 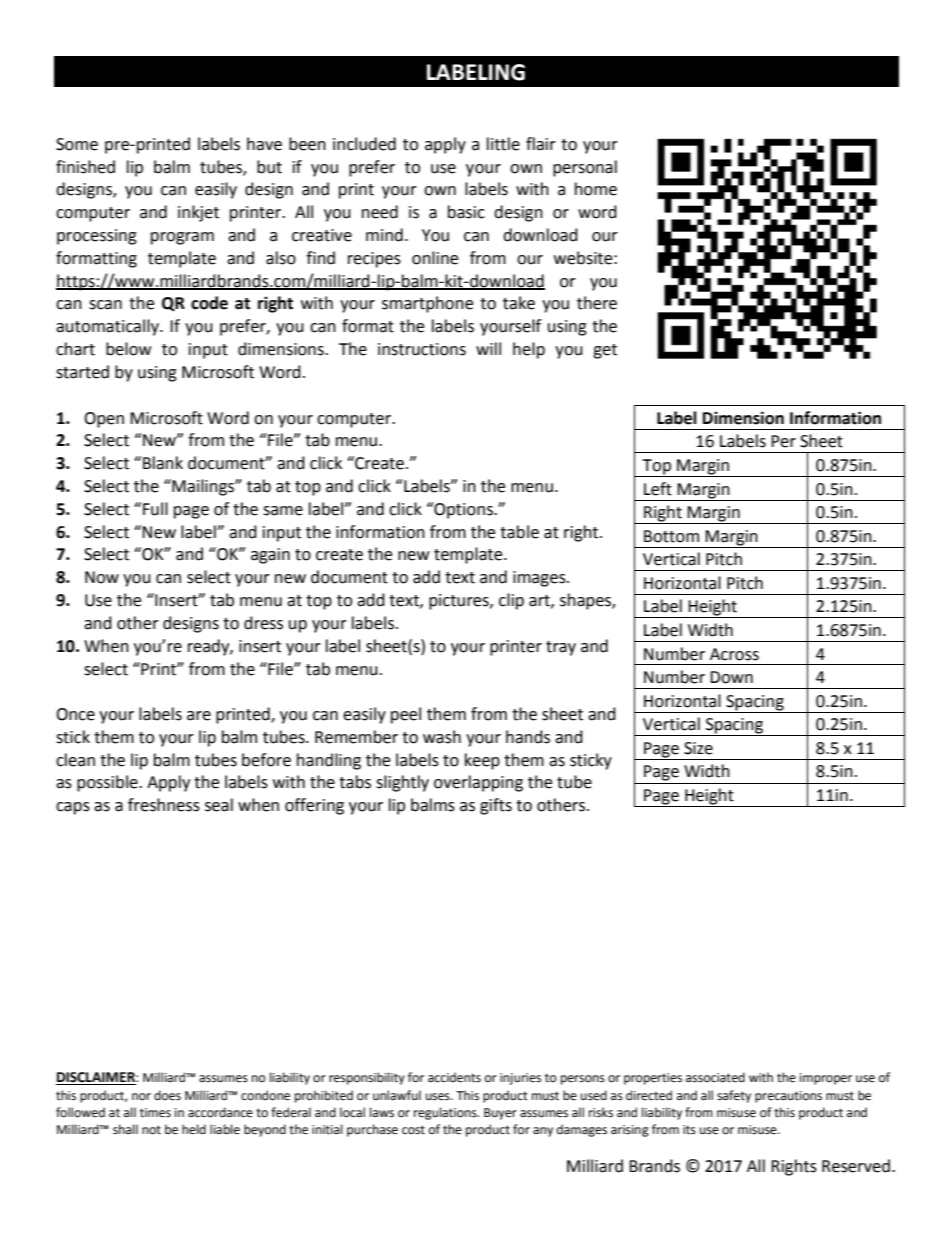 I want to click on inkjet, so click(x=198, y=213).
